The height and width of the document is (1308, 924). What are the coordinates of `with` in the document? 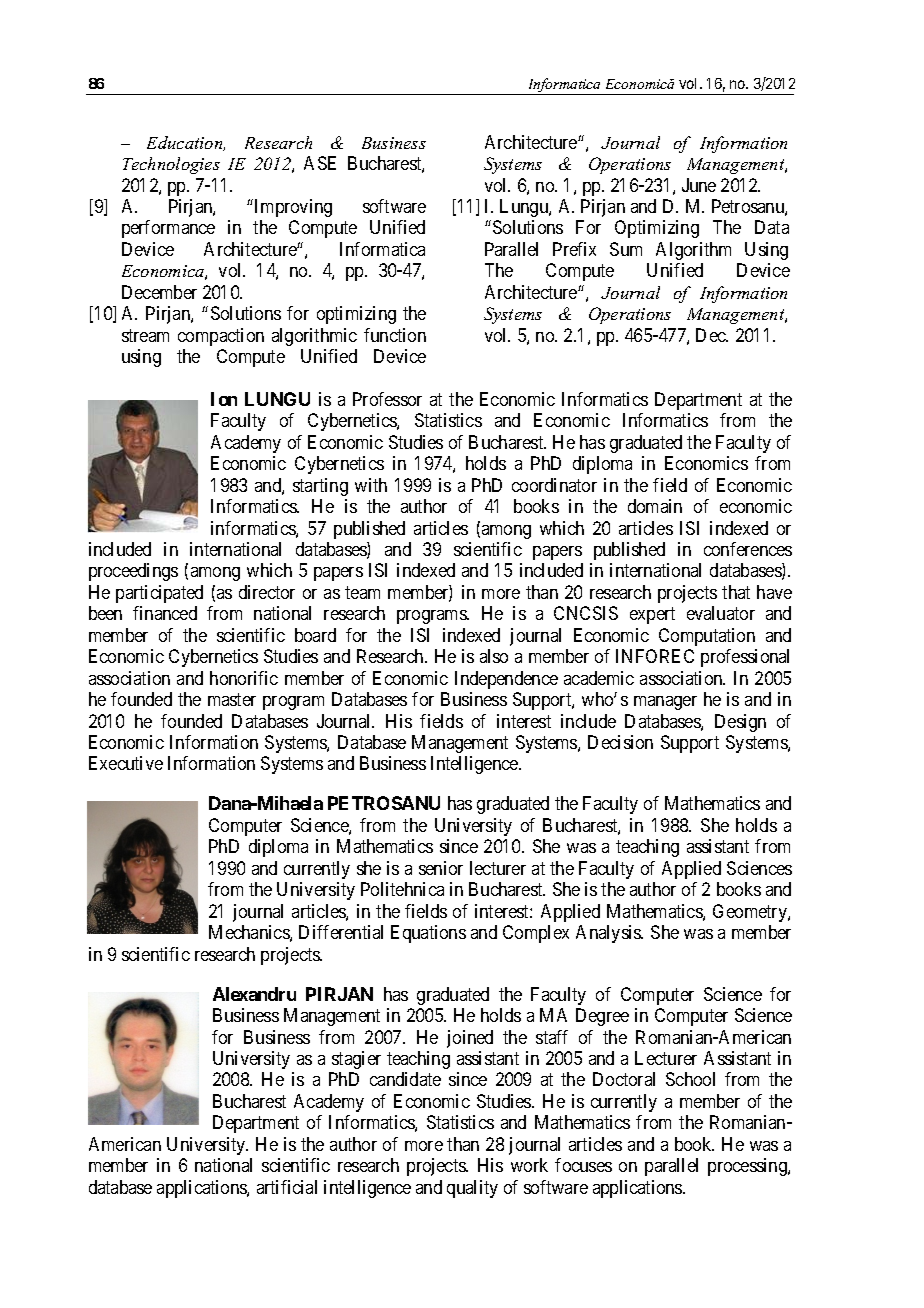 It's located at (371, 485).
